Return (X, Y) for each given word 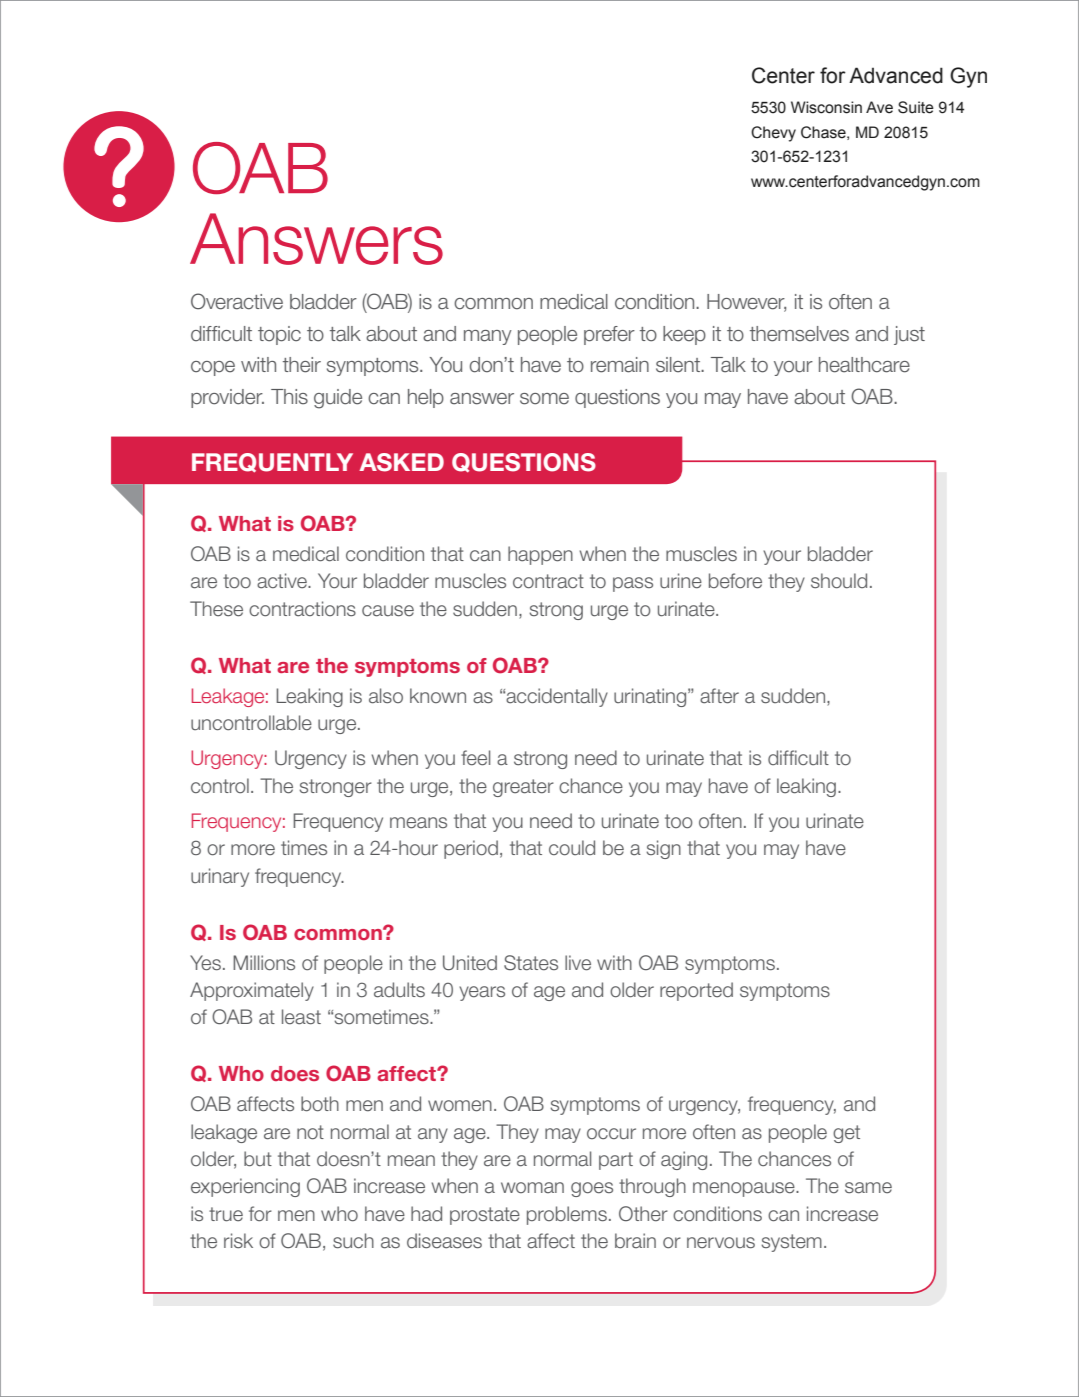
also (386, 696)
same (868, 1188)
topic (279, 335)
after (719, 696)
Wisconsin (826, 107)
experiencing (245, 1187)
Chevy (773, 134)
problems (567, 1215)
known (438, 695)
